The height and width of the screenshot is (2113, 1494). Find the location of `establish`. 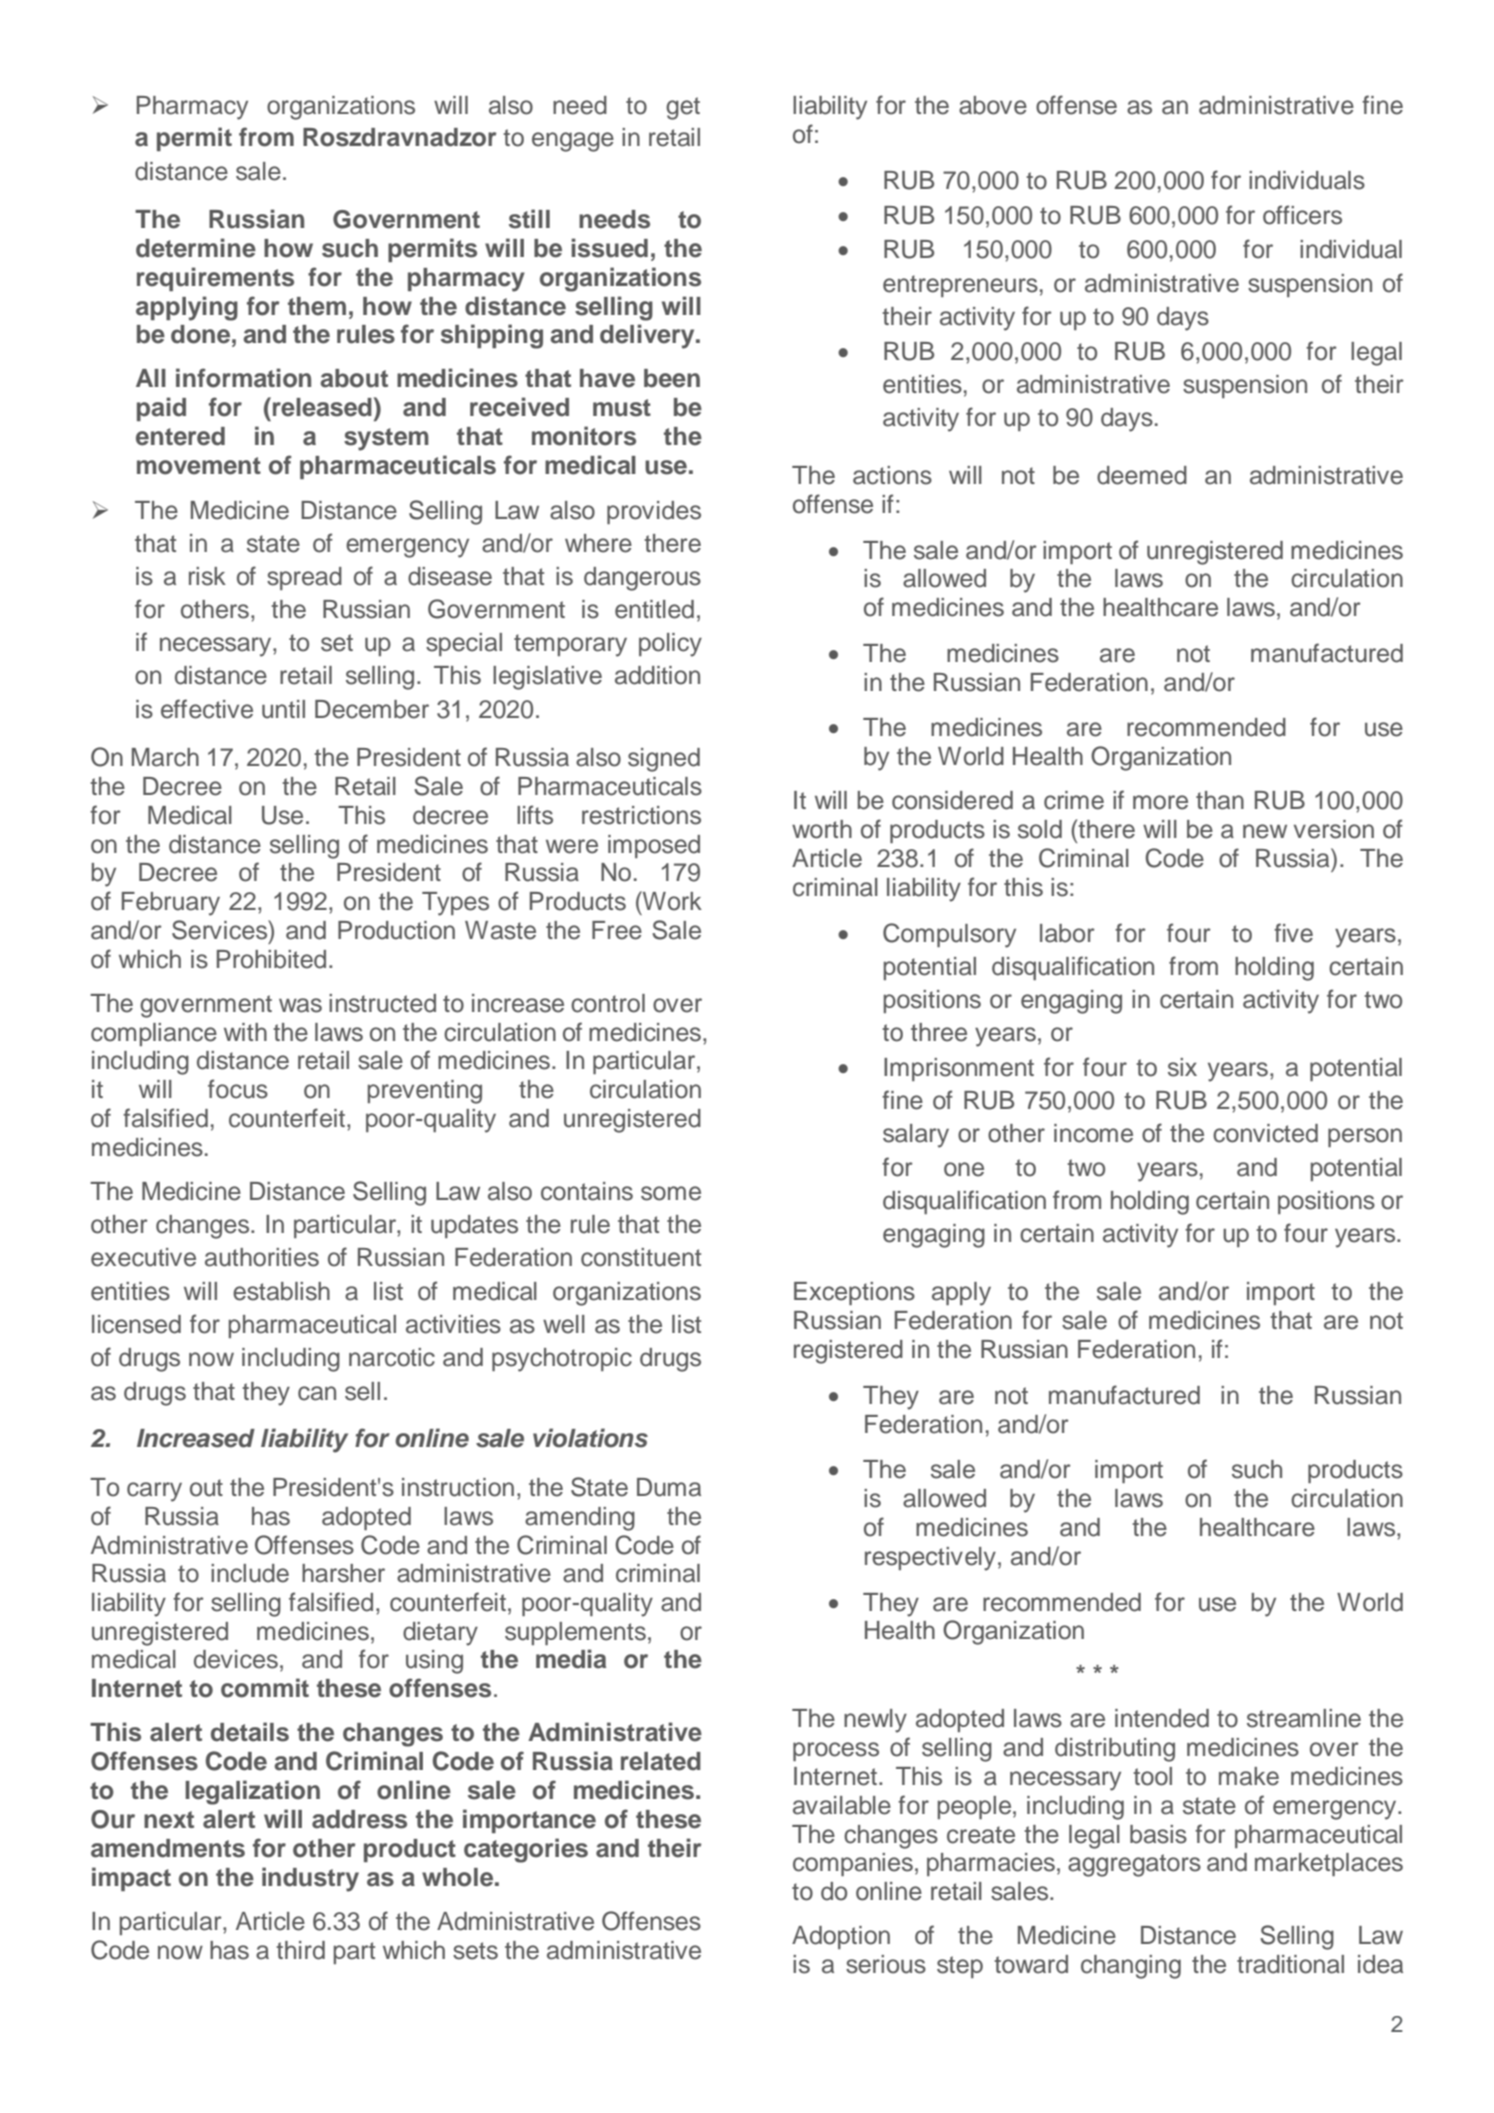

establish is located at coordinates (281, 1291).
